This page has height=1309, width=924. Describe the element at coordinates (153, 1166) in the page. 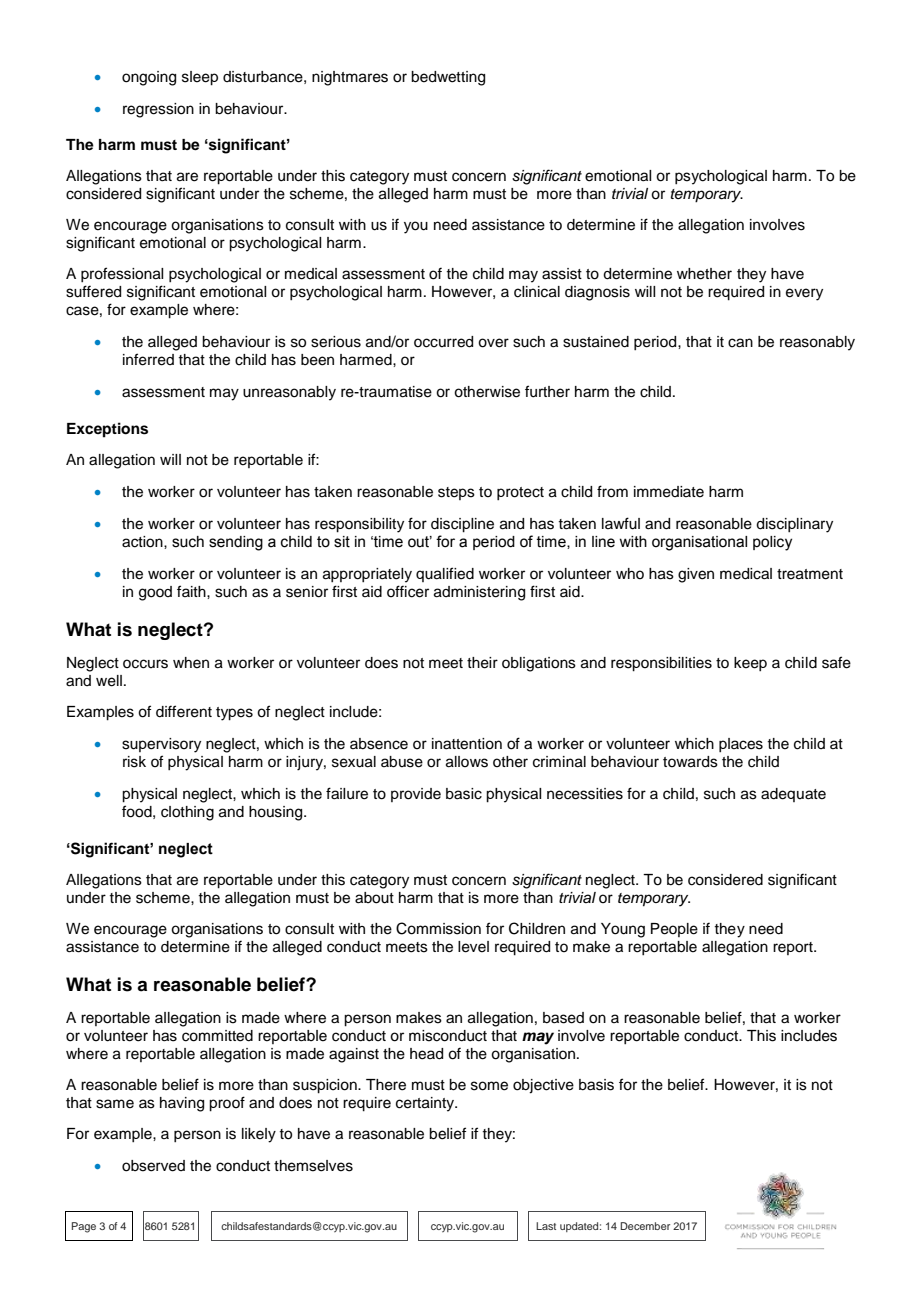

I see `observed` at that location.
